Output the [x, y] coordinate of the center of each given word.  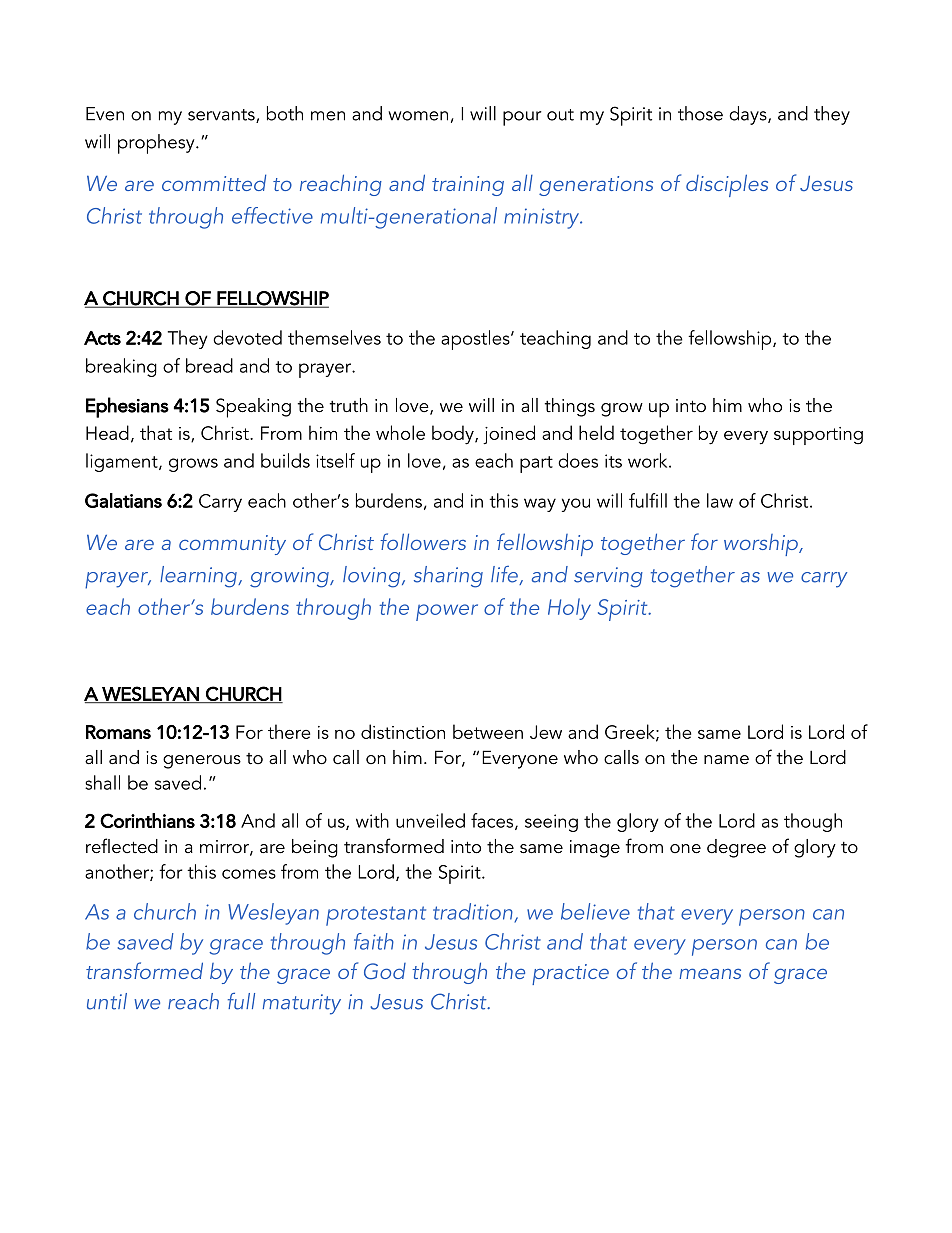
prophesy [157, 144]
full [241, 1001]
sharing [448, 577]
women [418, 116]
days [749, 115]
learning [199, 577]
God [385, 971]
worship [762, 545]
